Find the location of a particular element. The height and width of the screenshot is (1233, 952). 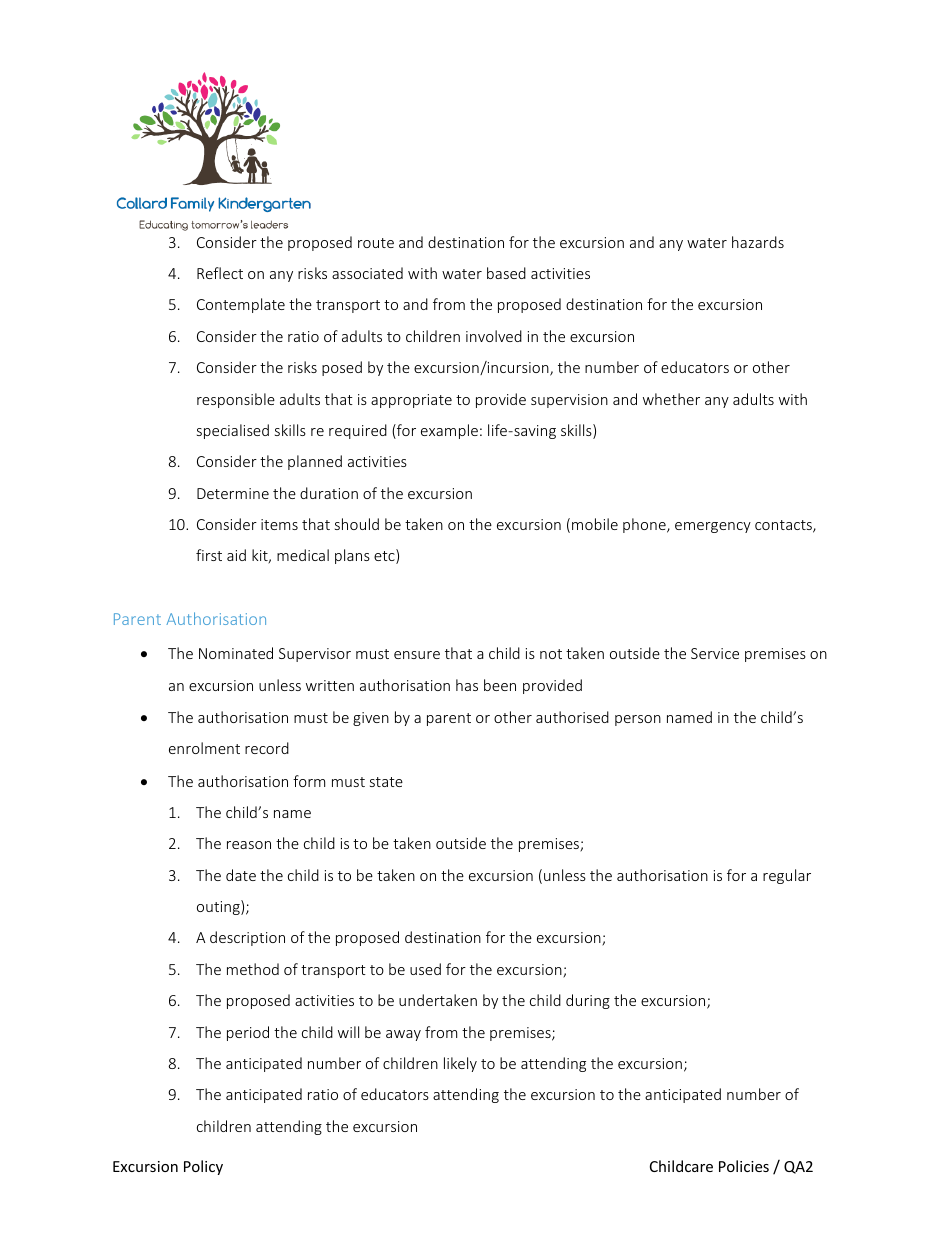

regular is located at coordinates (787, 876).
